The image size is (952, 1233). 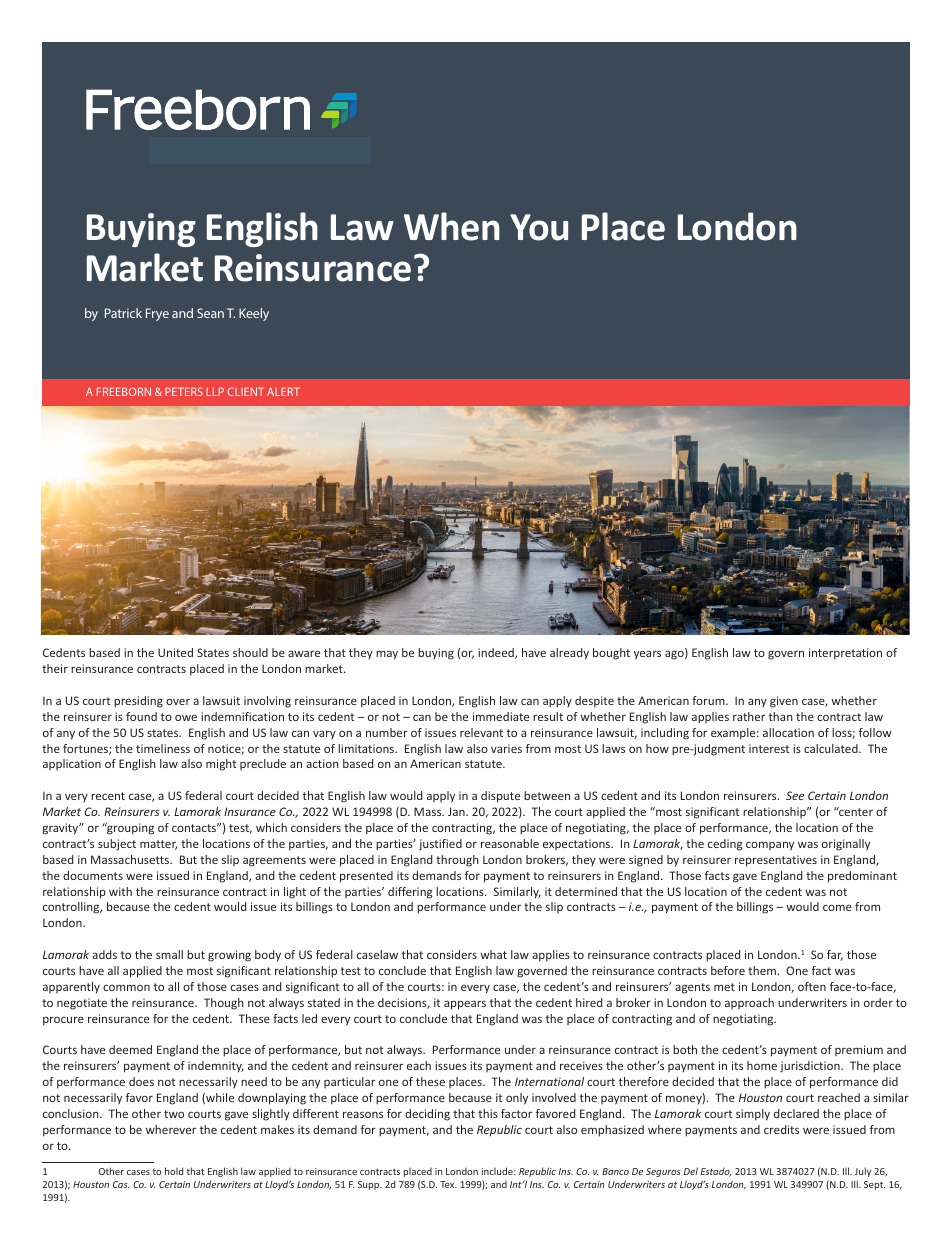 I want to click on hold, so click(x=174, y=1171).
